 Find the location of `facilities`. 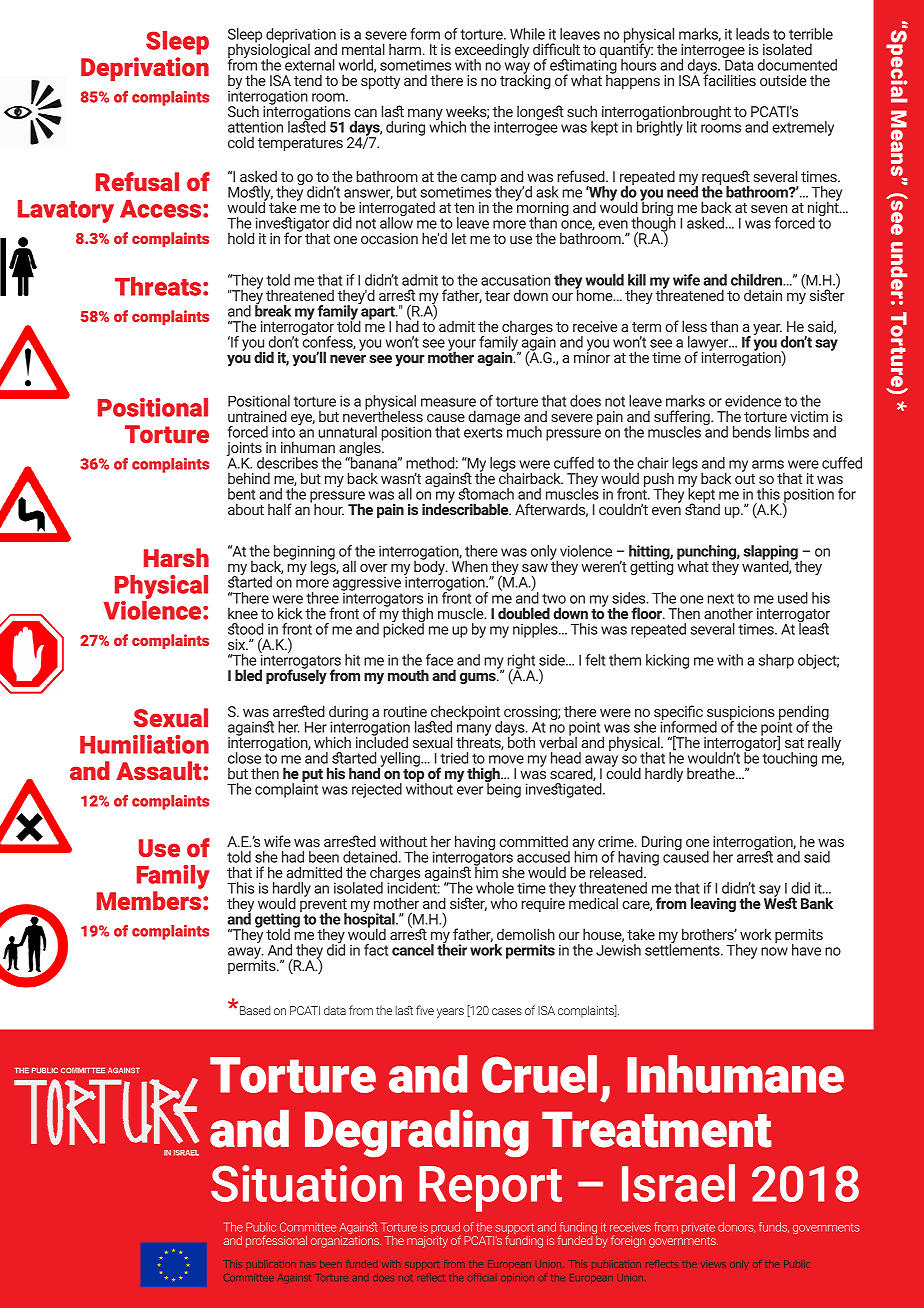

facilities is located at coordinates (729, 79).
